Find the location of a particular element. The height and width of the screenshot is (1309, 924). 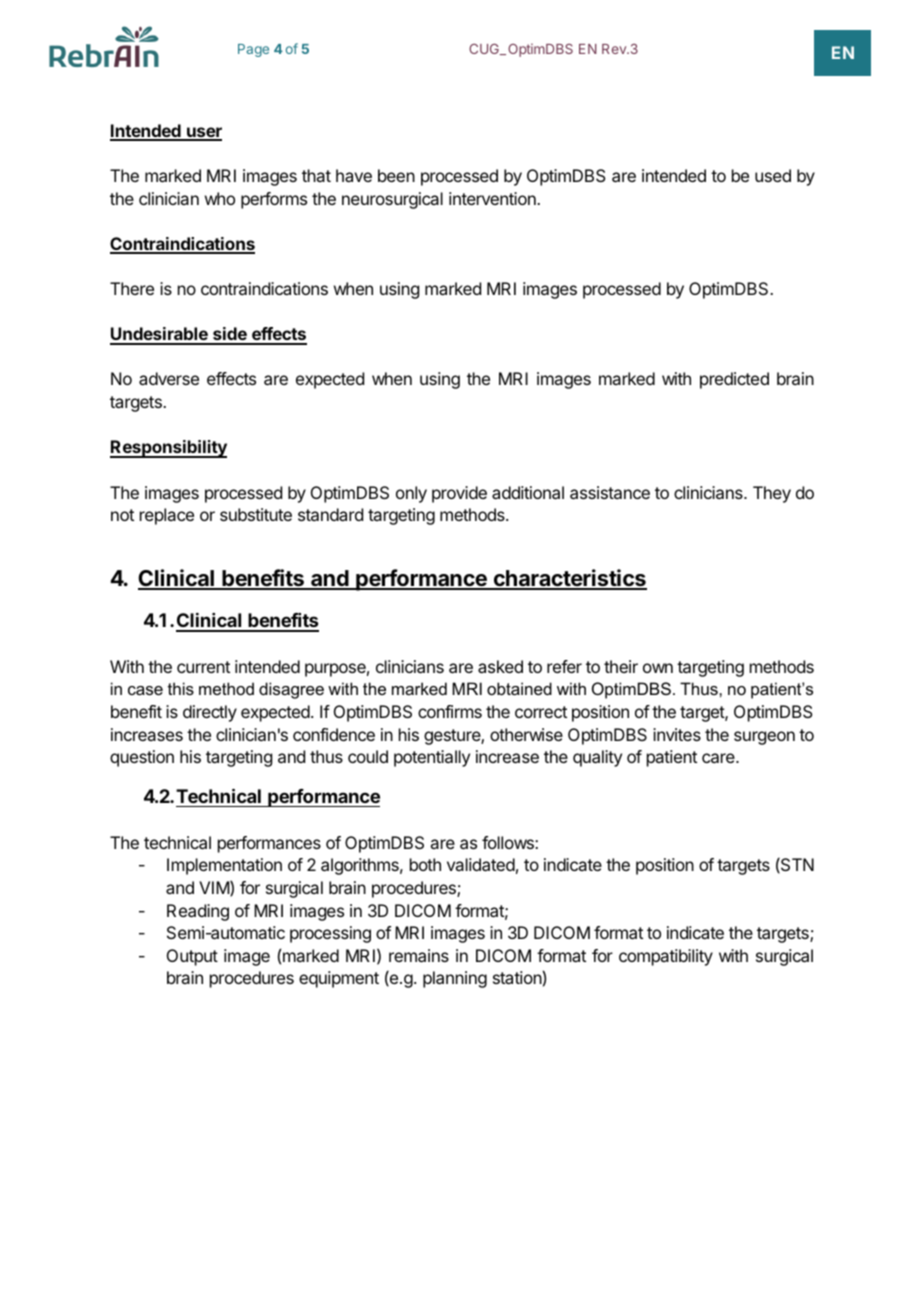

remains is located at coordinates (419, 955).
